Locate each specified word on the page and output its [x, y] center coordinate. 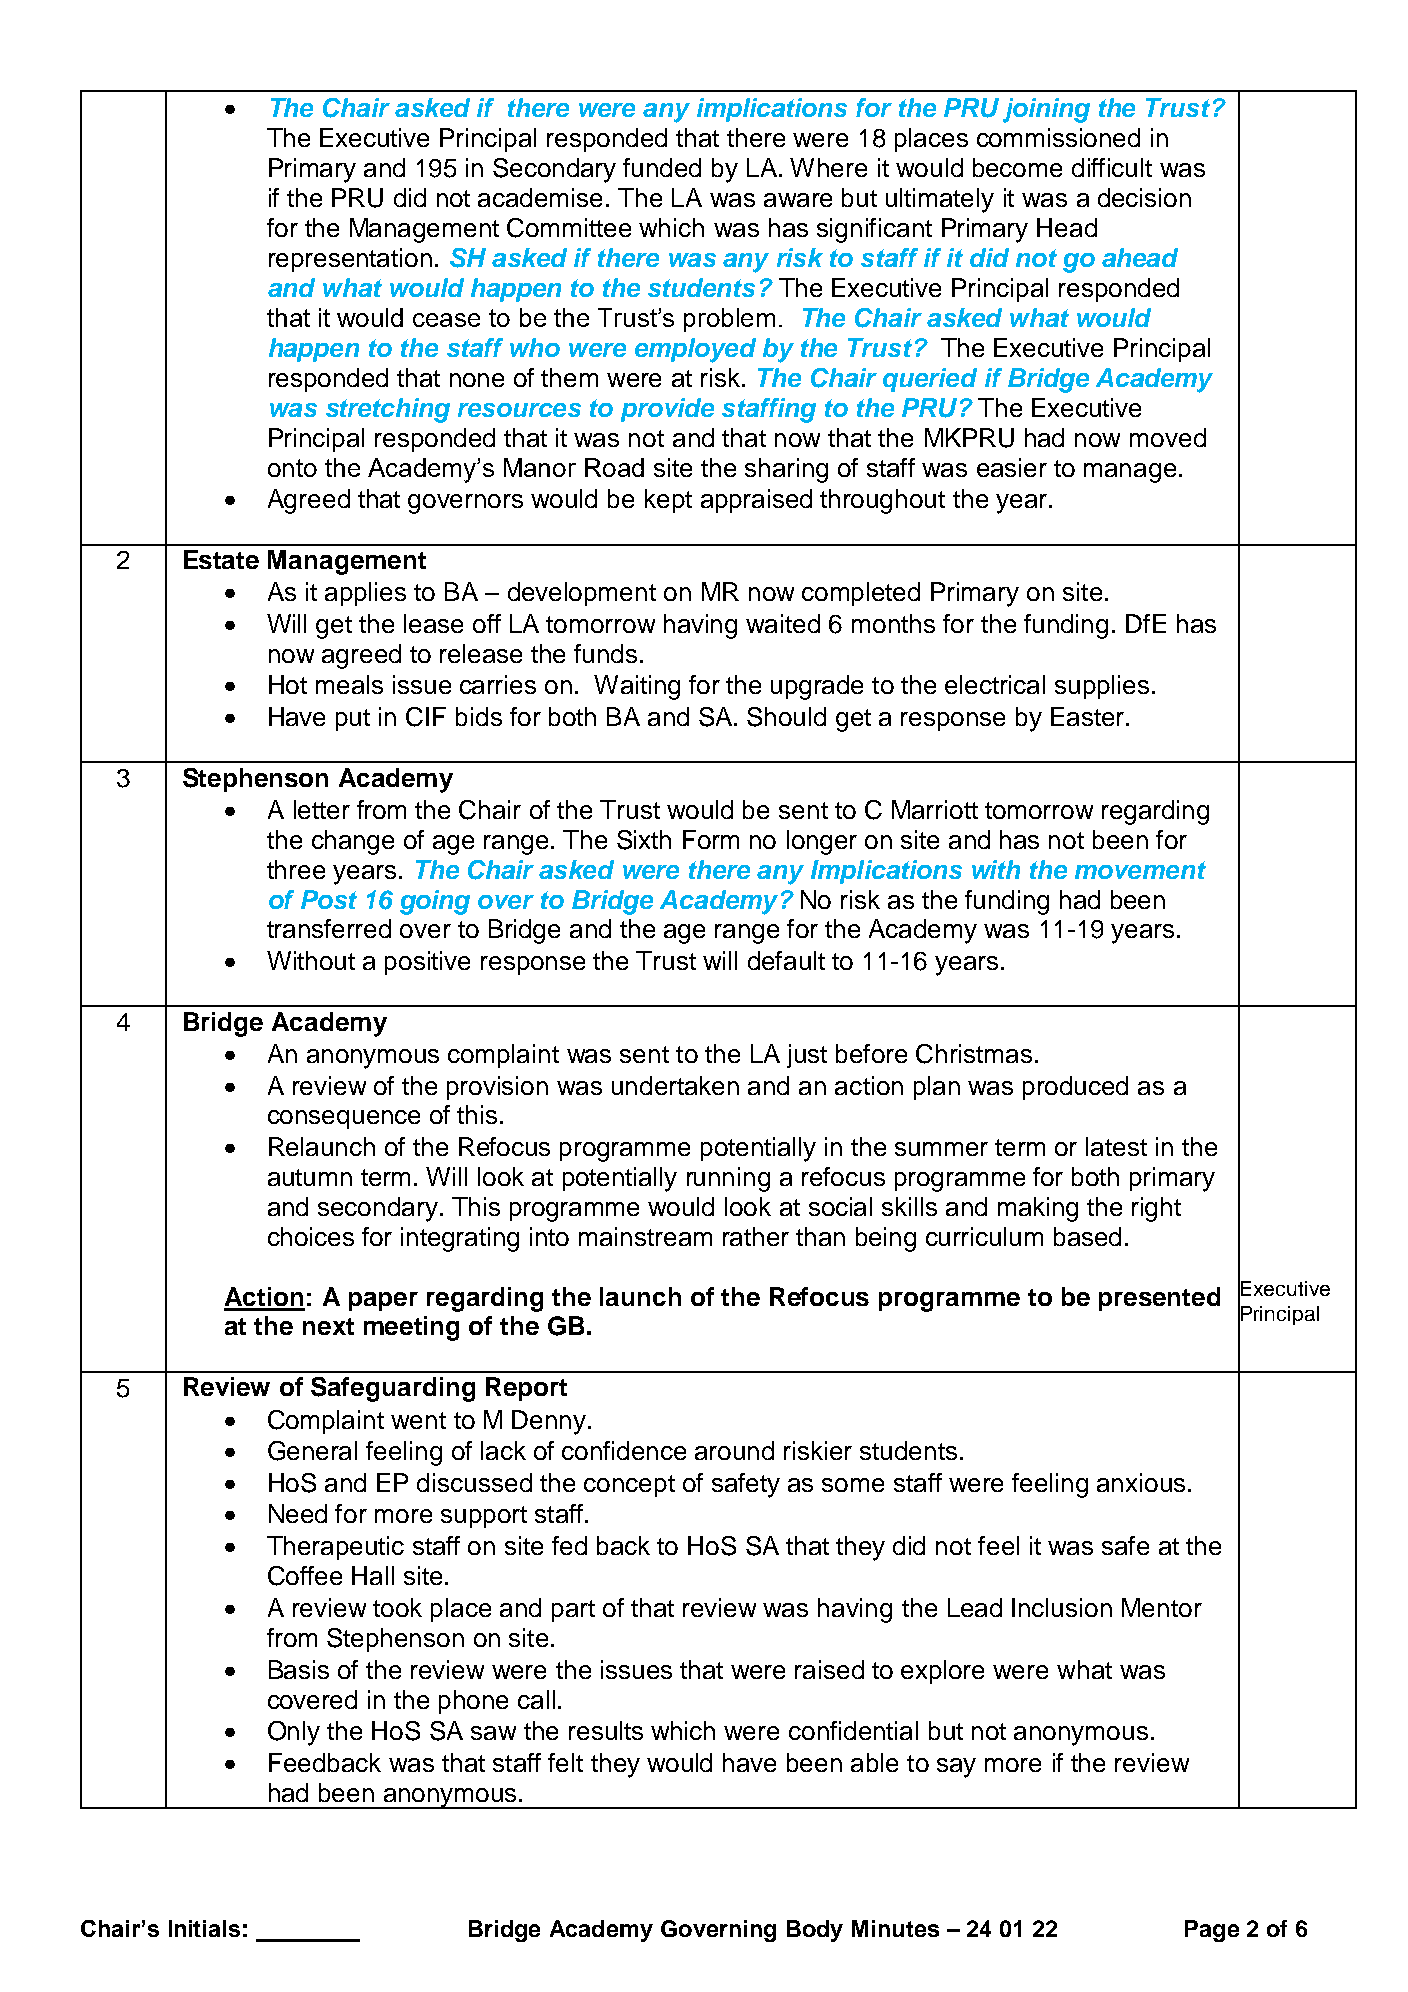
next [328, 1326]
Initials [204, 1928]
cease [446, 320]
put [353, 720]
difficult [1112, 167]
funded [662, 167]
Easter [1089, 716]
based [1087, 1236]
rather [756, 1236]
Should [786, 717]
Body [815, 1931]
